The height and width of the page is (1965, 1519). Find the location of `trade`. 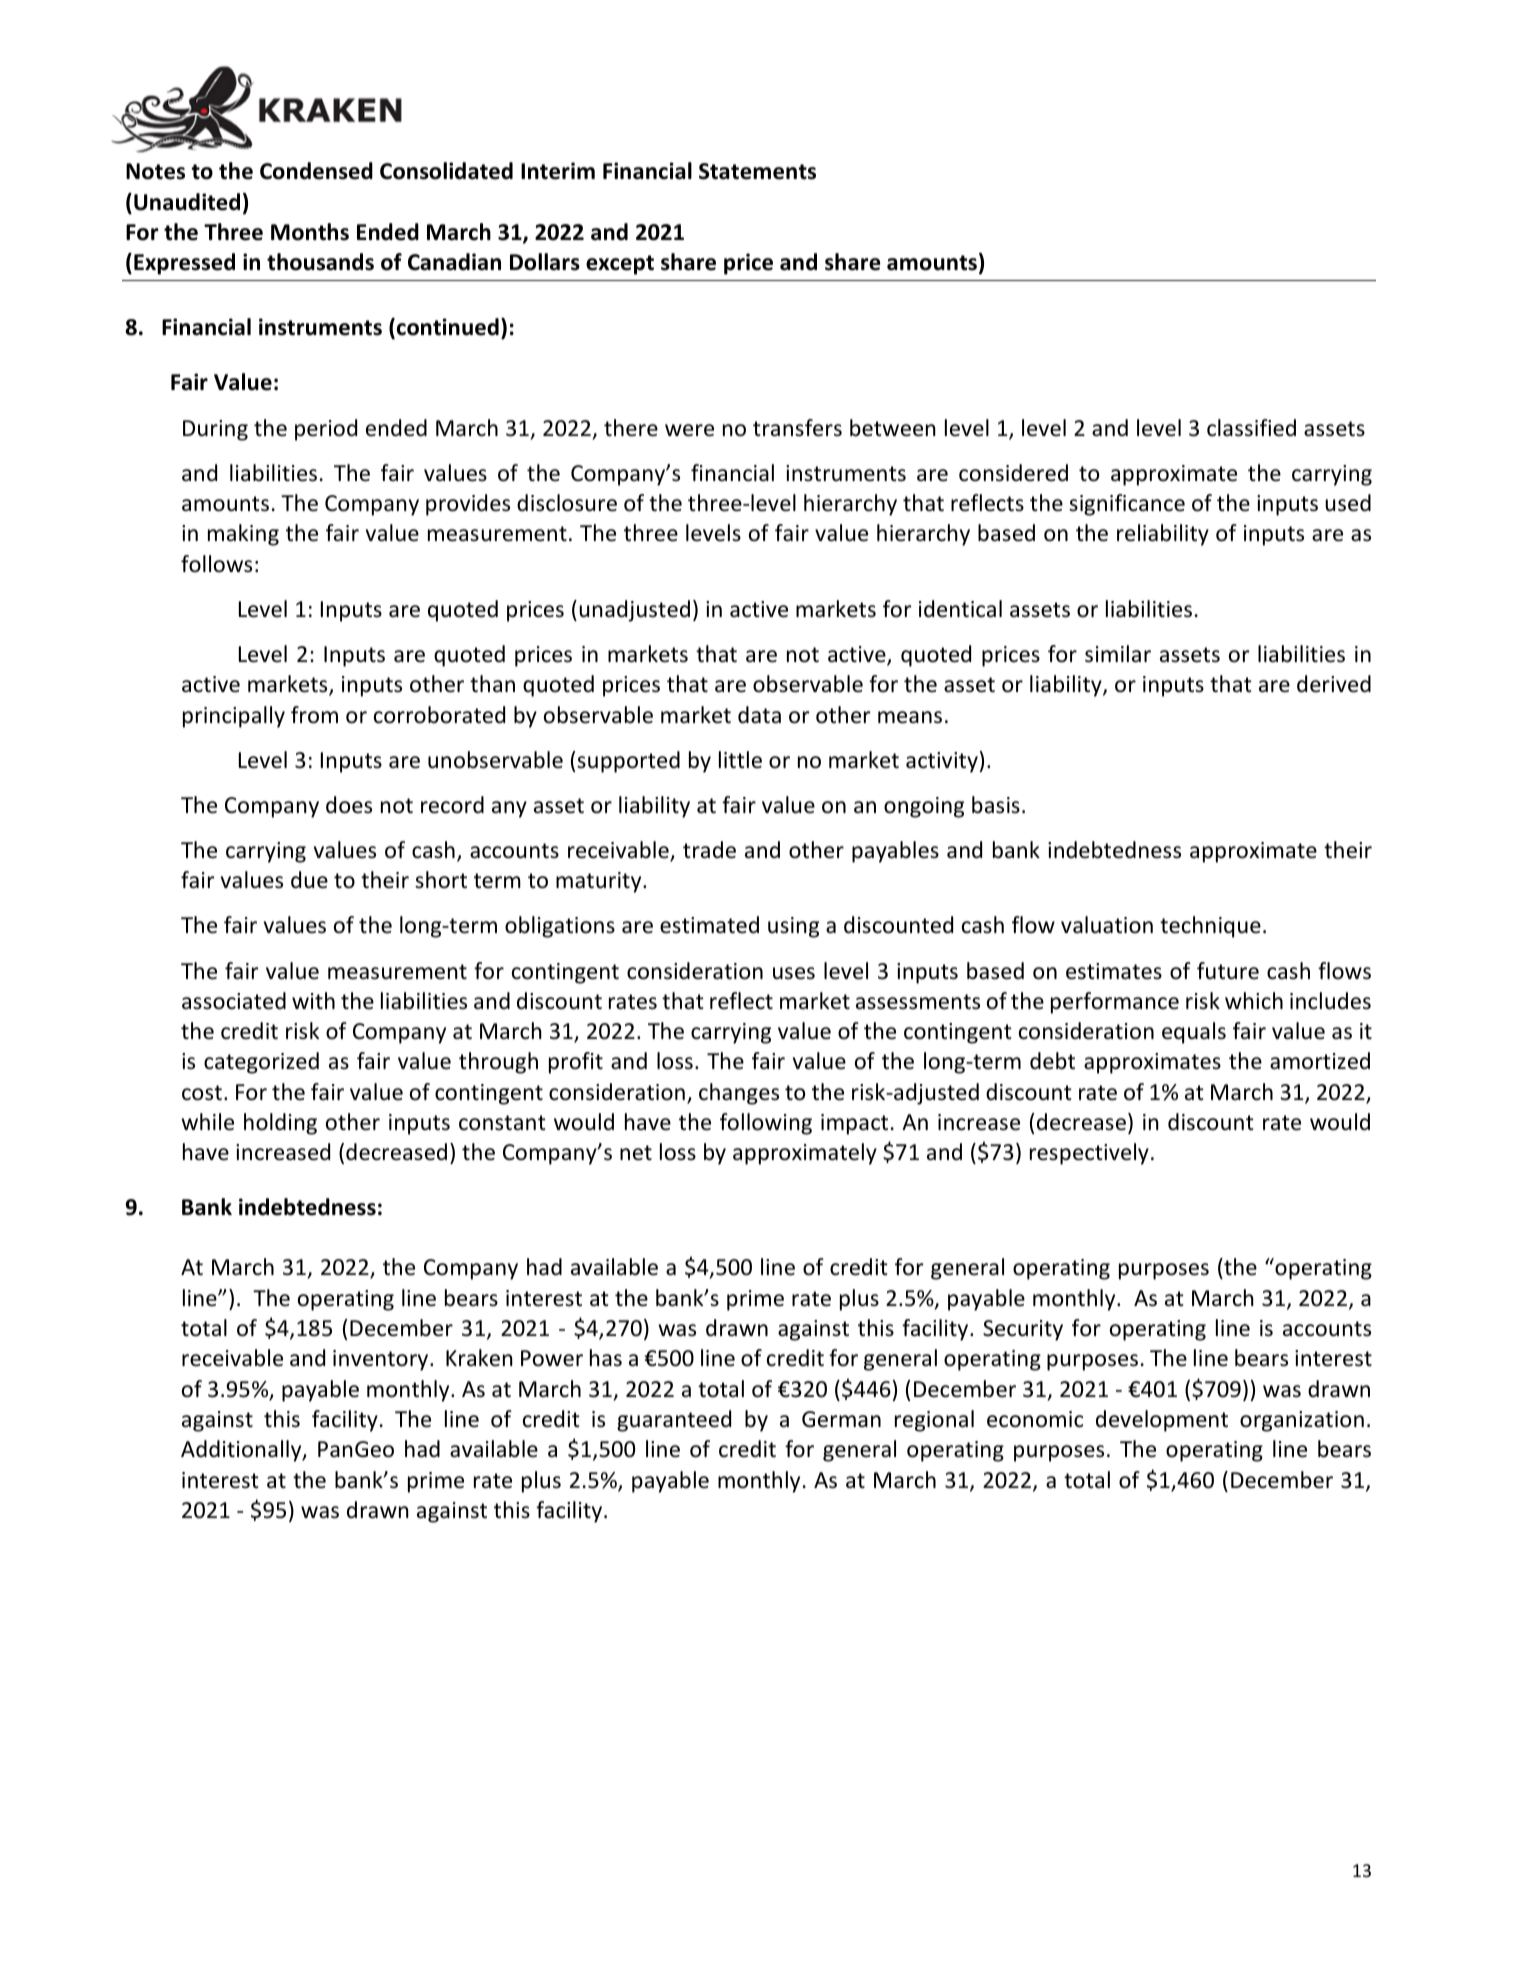

trade is located at coordinates (709, 850).
